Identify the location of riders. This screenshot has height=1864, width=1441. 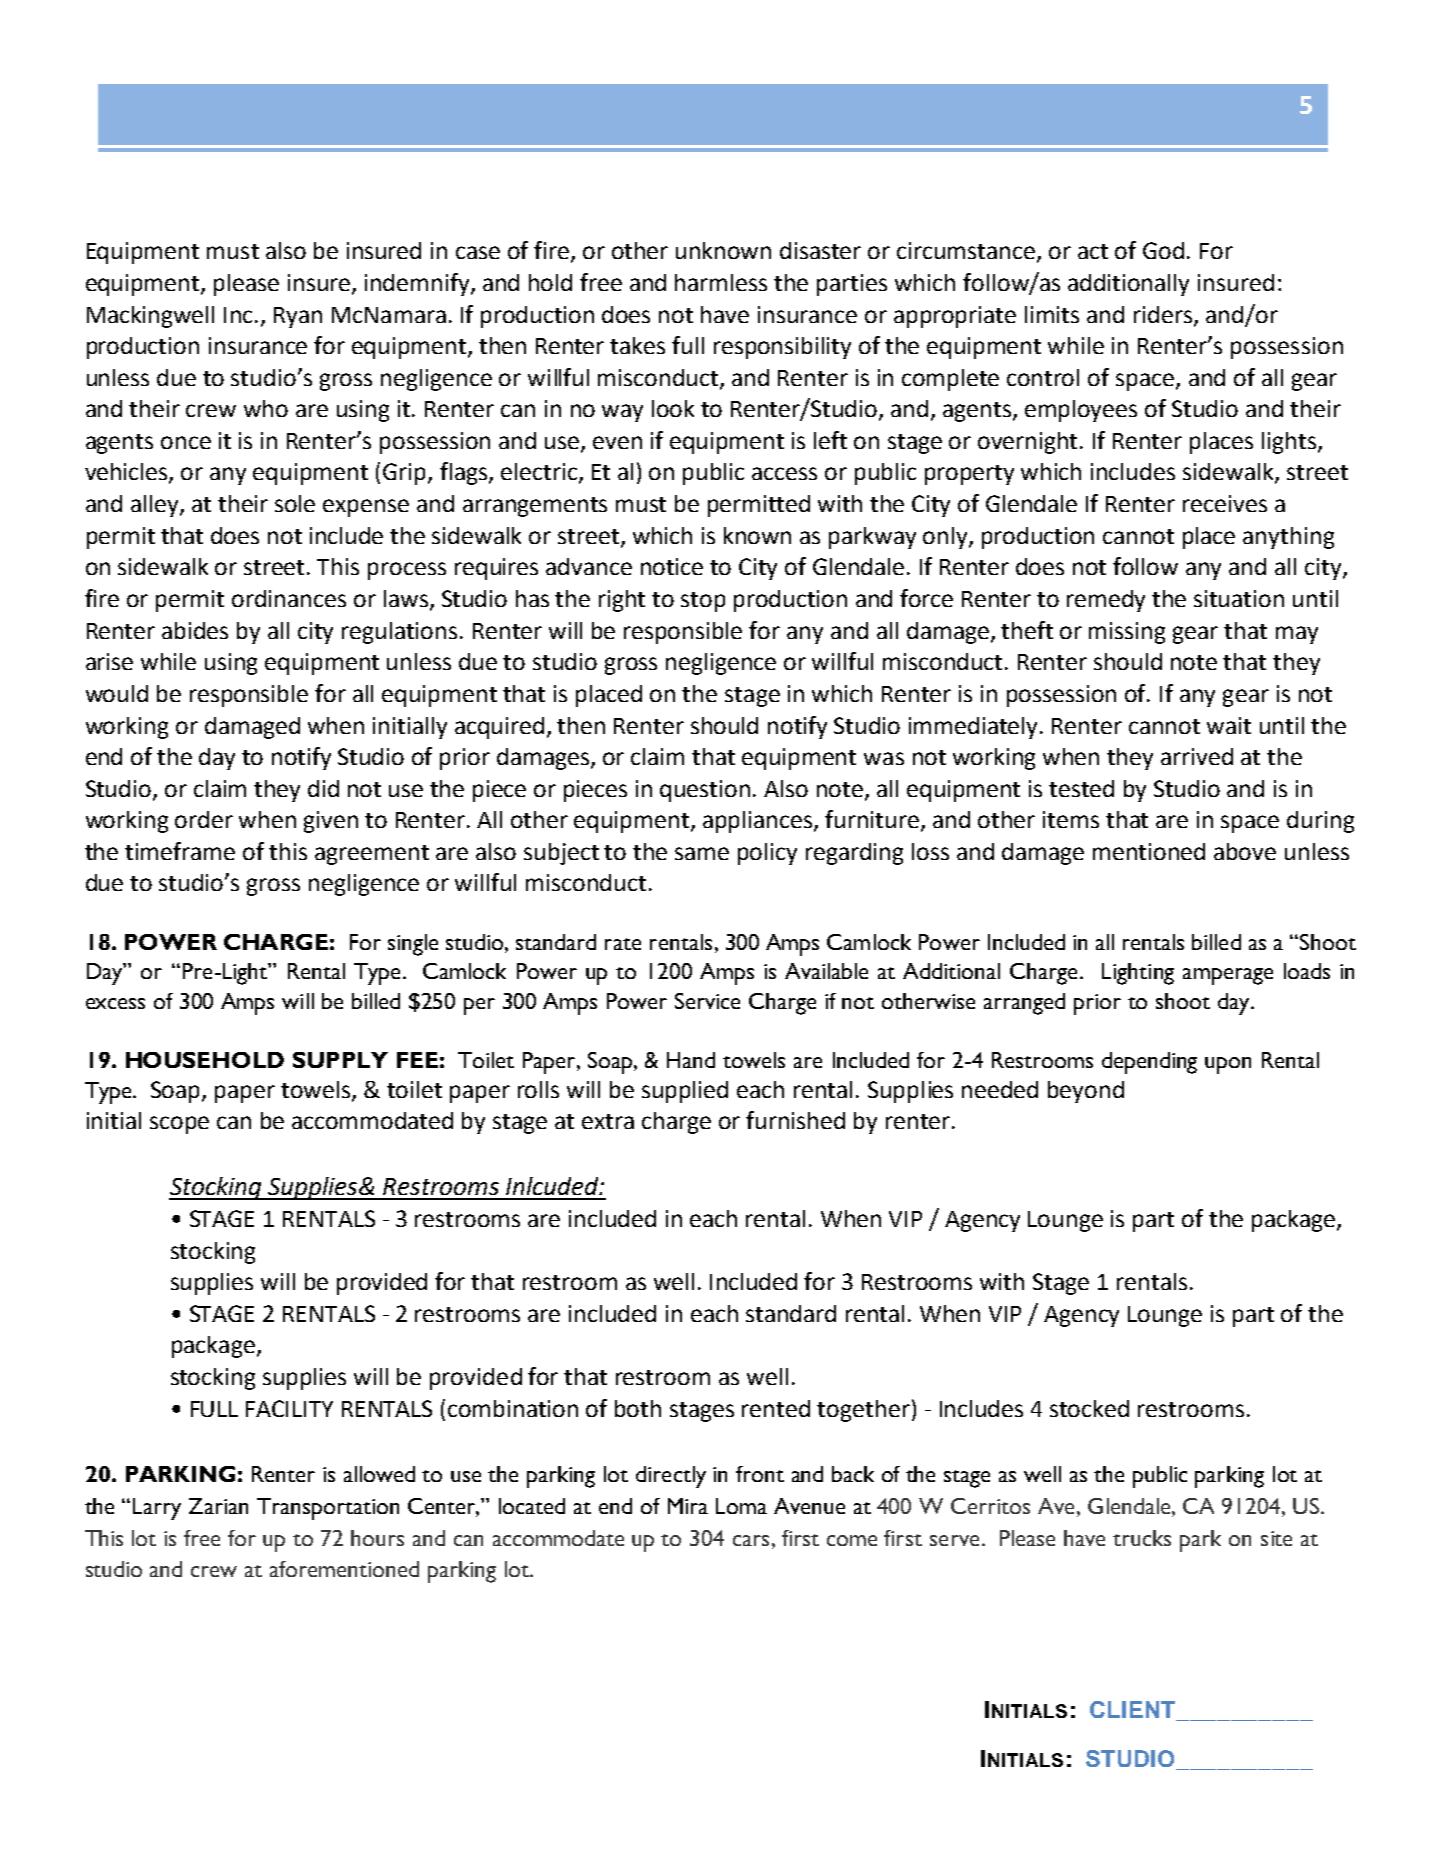
(1164, 315).
